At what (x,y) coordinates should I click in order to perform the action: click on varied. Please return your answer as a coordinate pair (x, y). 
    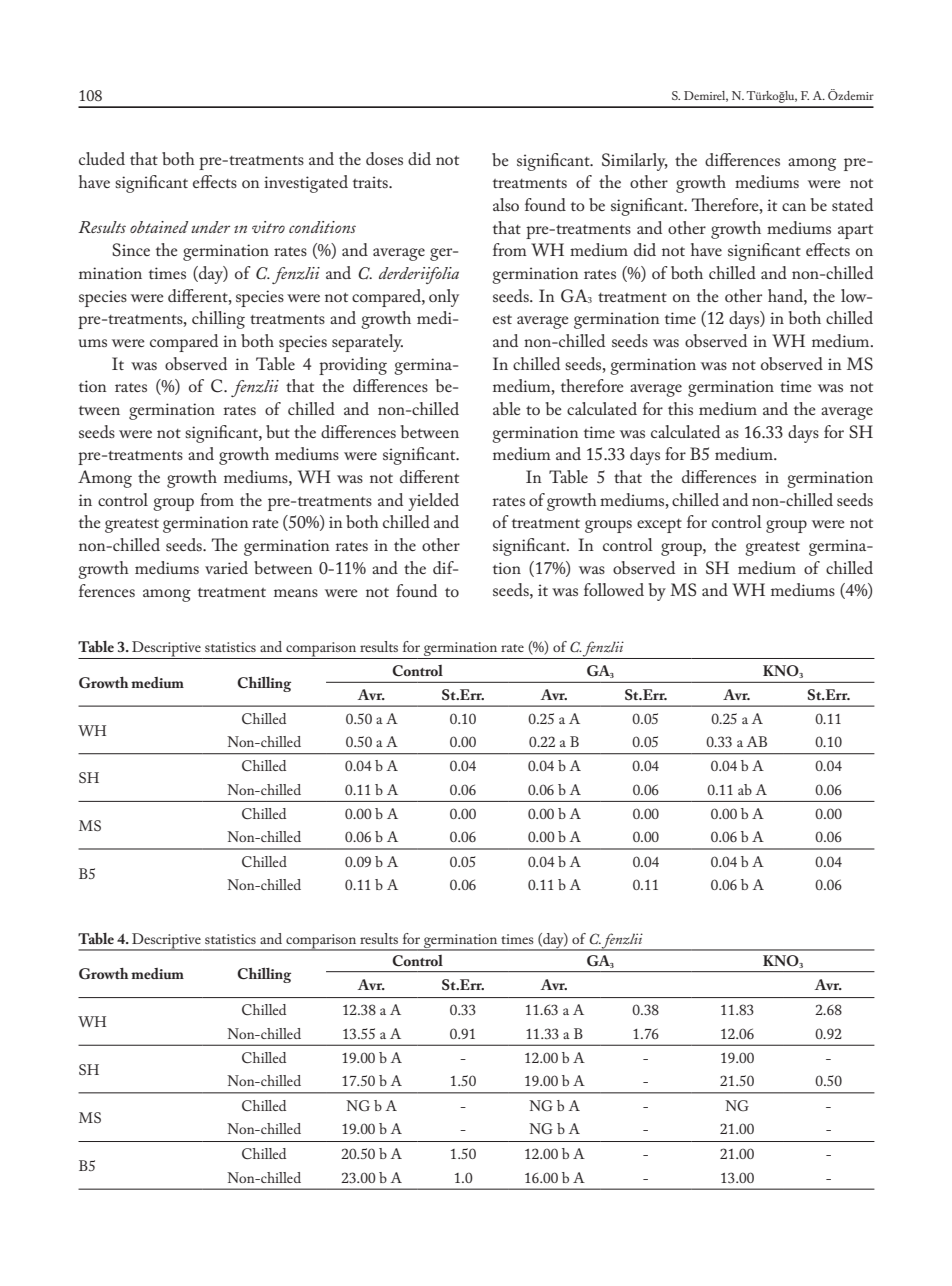
    Looking at the image, I should click on (226, 567).
